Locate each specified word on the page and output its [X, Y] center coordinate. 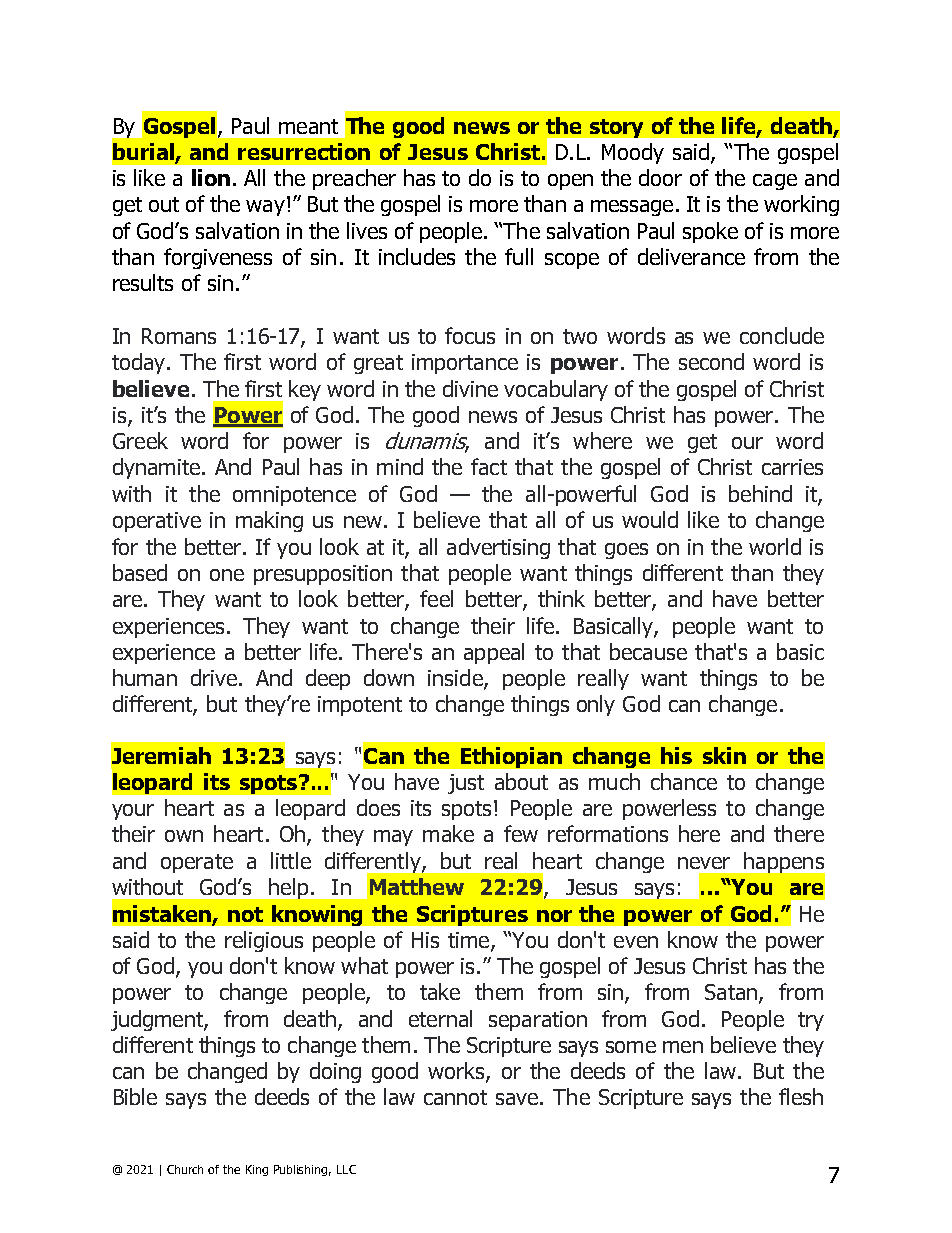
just [466, 784]
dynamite [156, 468]
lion [211, 177]
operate [197, 863]
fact [489, 466]
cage [775, 182]
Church [185, 1169]
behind [760, 493]
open [570, 182]
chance [684, 781]
